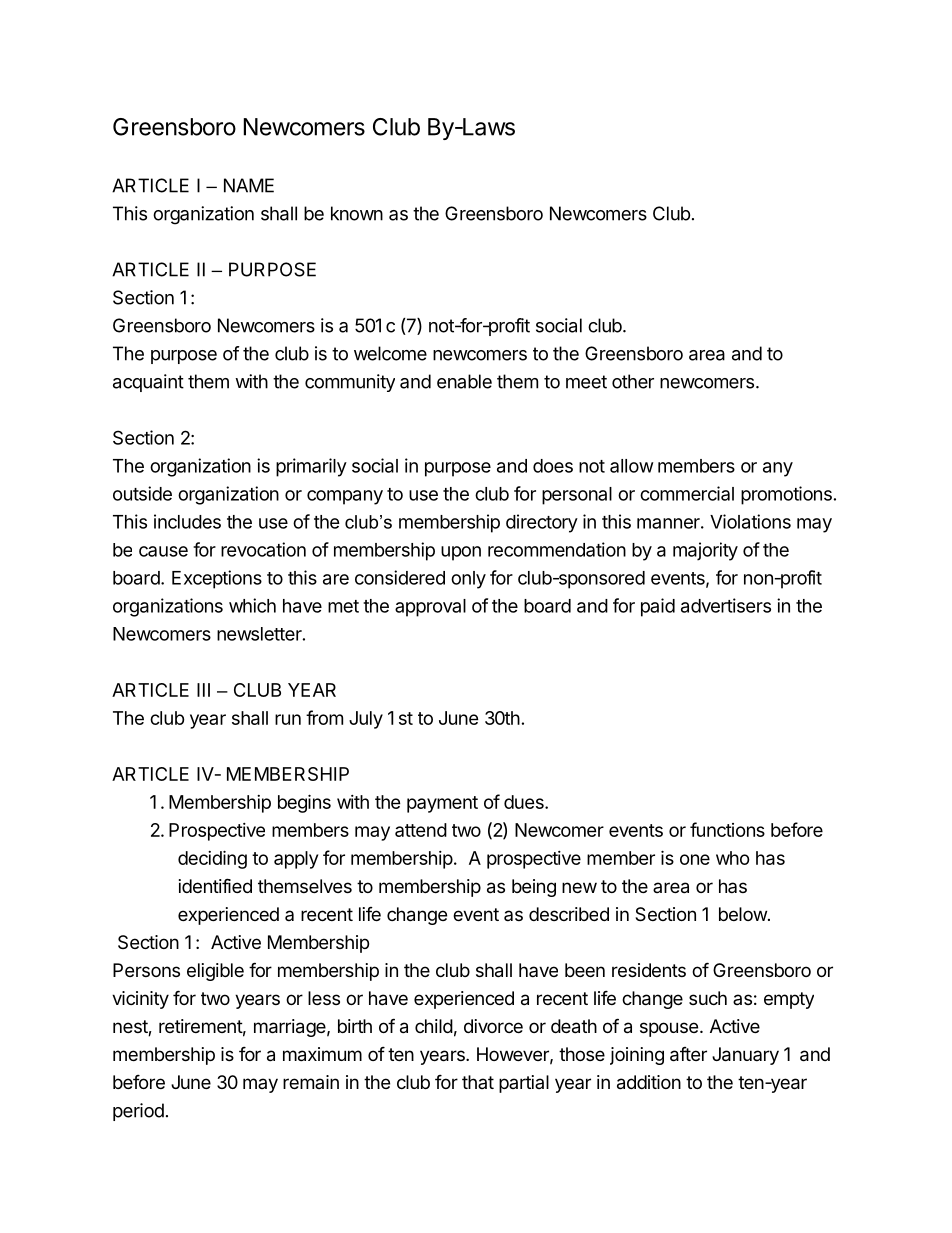  What do you see at coordinates (687, 493) in the screenshot?
I see `commercial` at bounding box center [687, 493].
